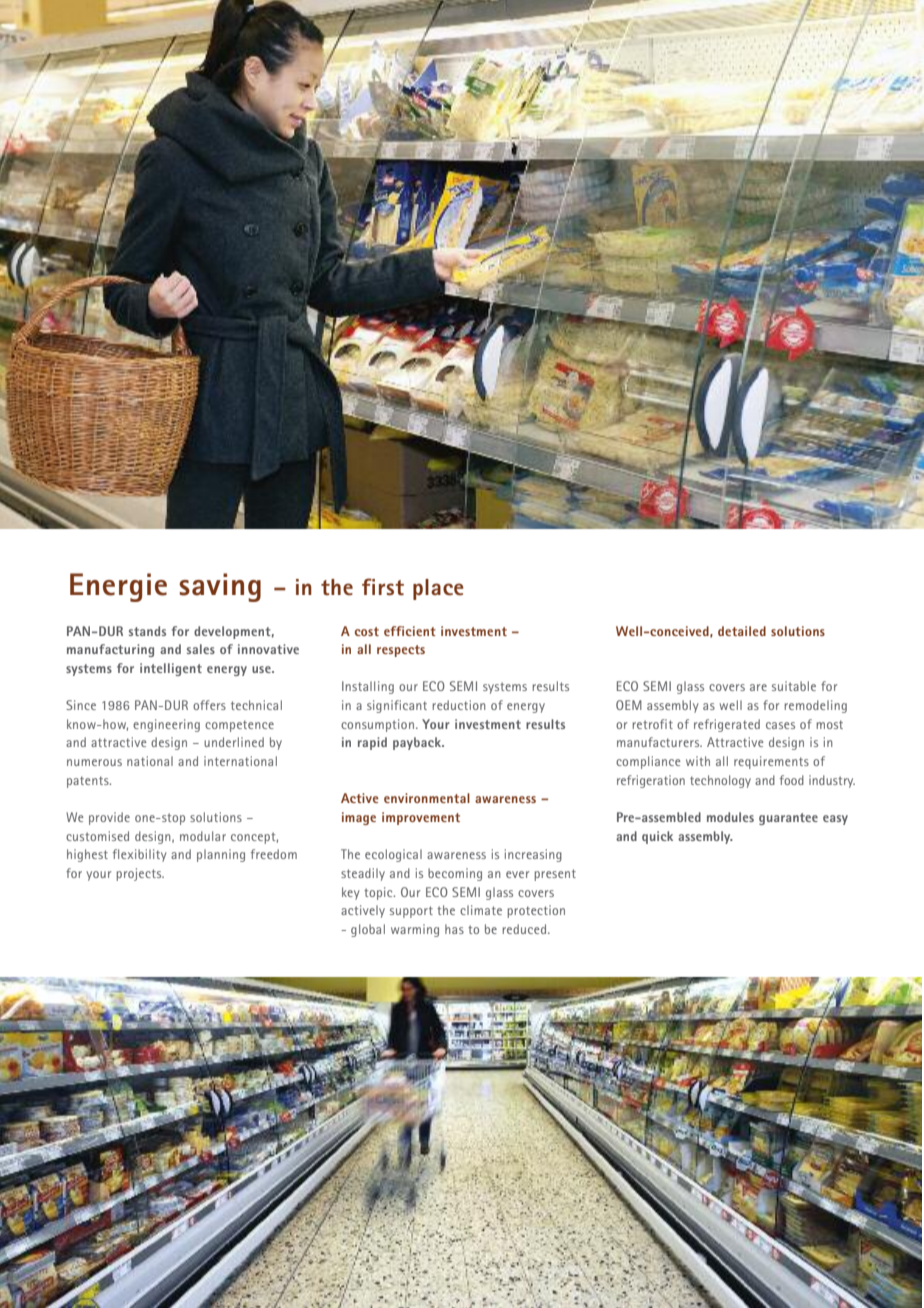 Image resolution: width=924 pixels, height=1308 pixels. I want to click on place, so click(438, 589).
